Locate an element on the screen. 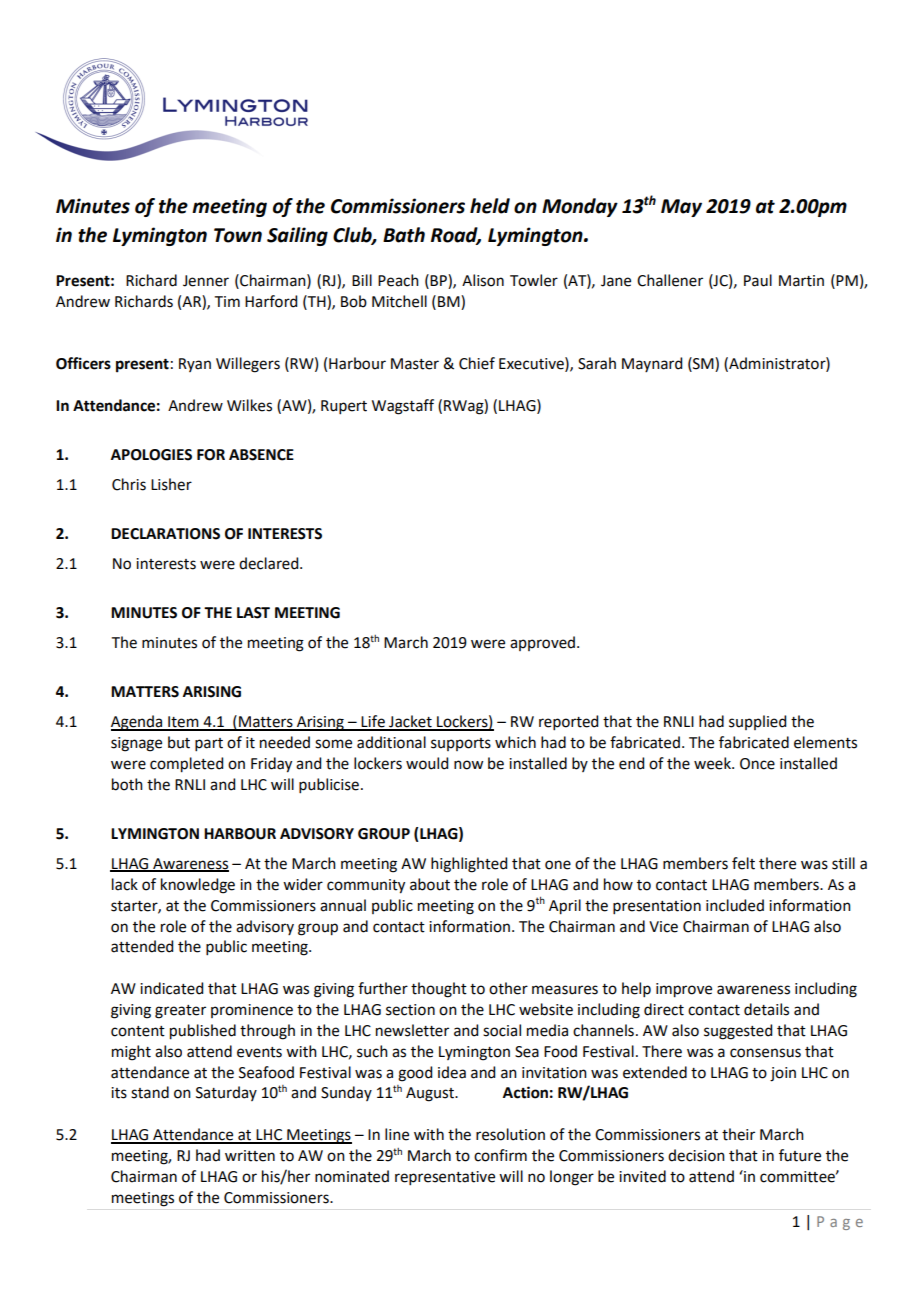 The height and width of the screenshot is (1308, 924). written is located at coordinates (250, 1156).
